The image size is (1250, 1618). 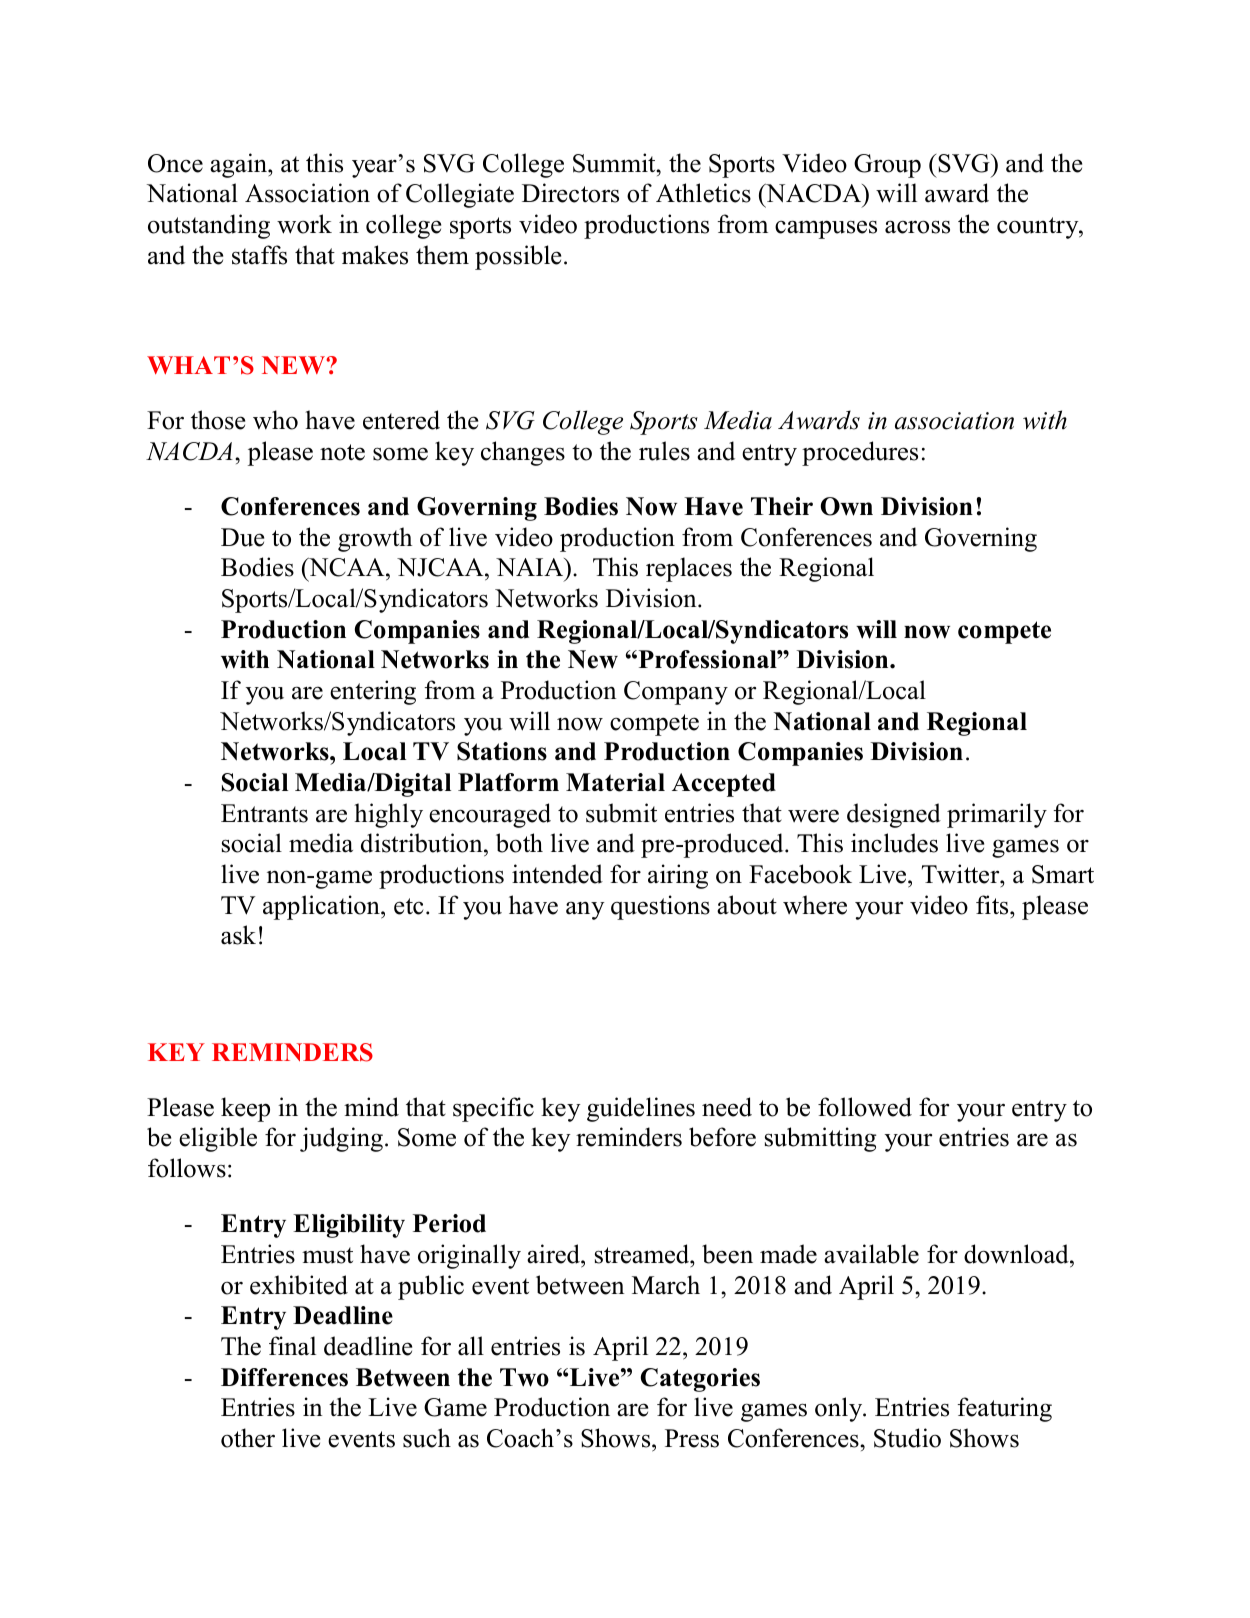 I want to click on followed, so click(x=865, y=1107).
